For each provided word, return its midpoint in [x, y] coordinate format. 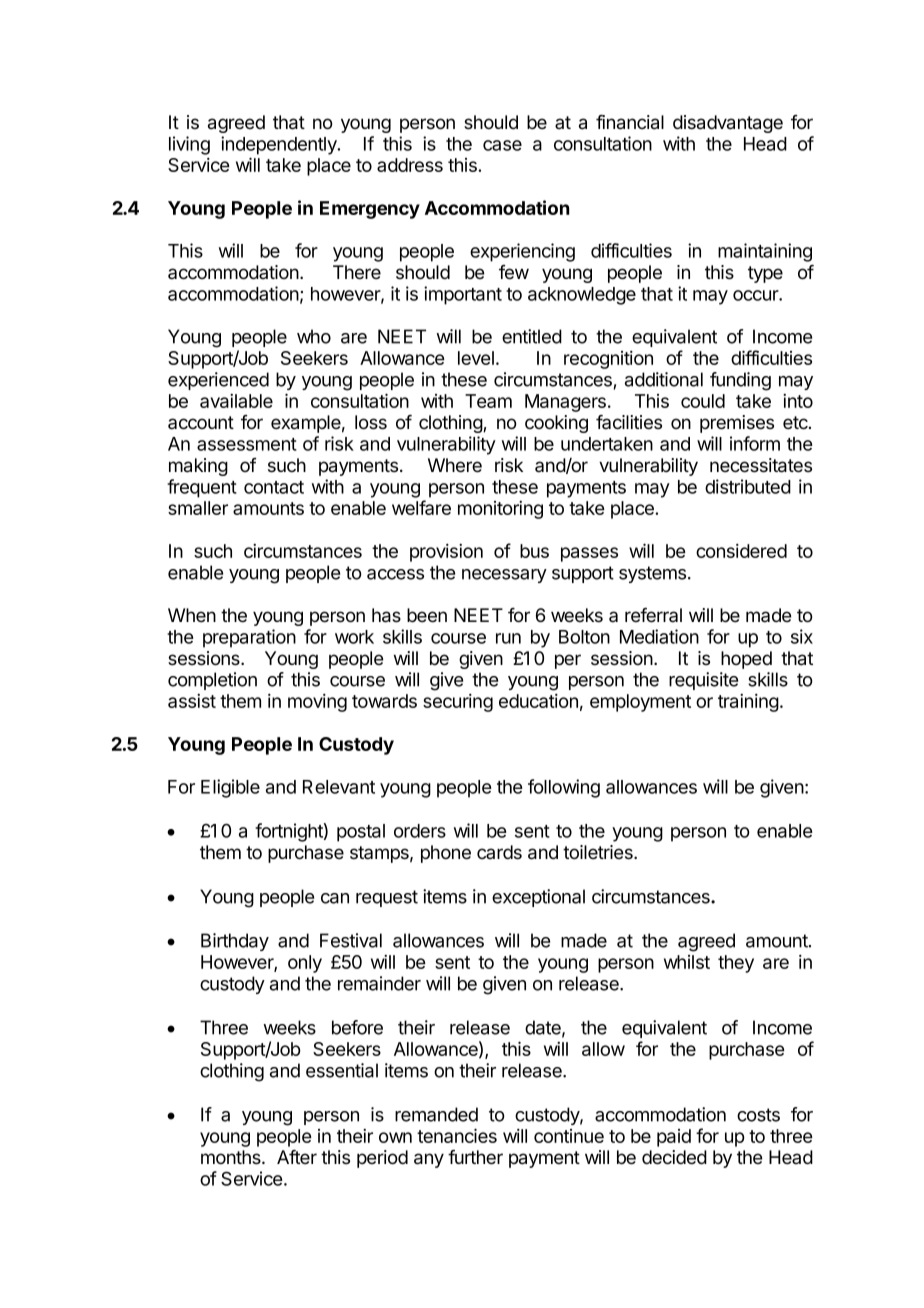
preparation [249, 638]
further [475, 1157]
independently [280, 145]
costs [758, 1115]
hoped [746, 660]
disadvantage [728, 124]
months [232, 1157]
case [502, 145]
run [508, 638]
